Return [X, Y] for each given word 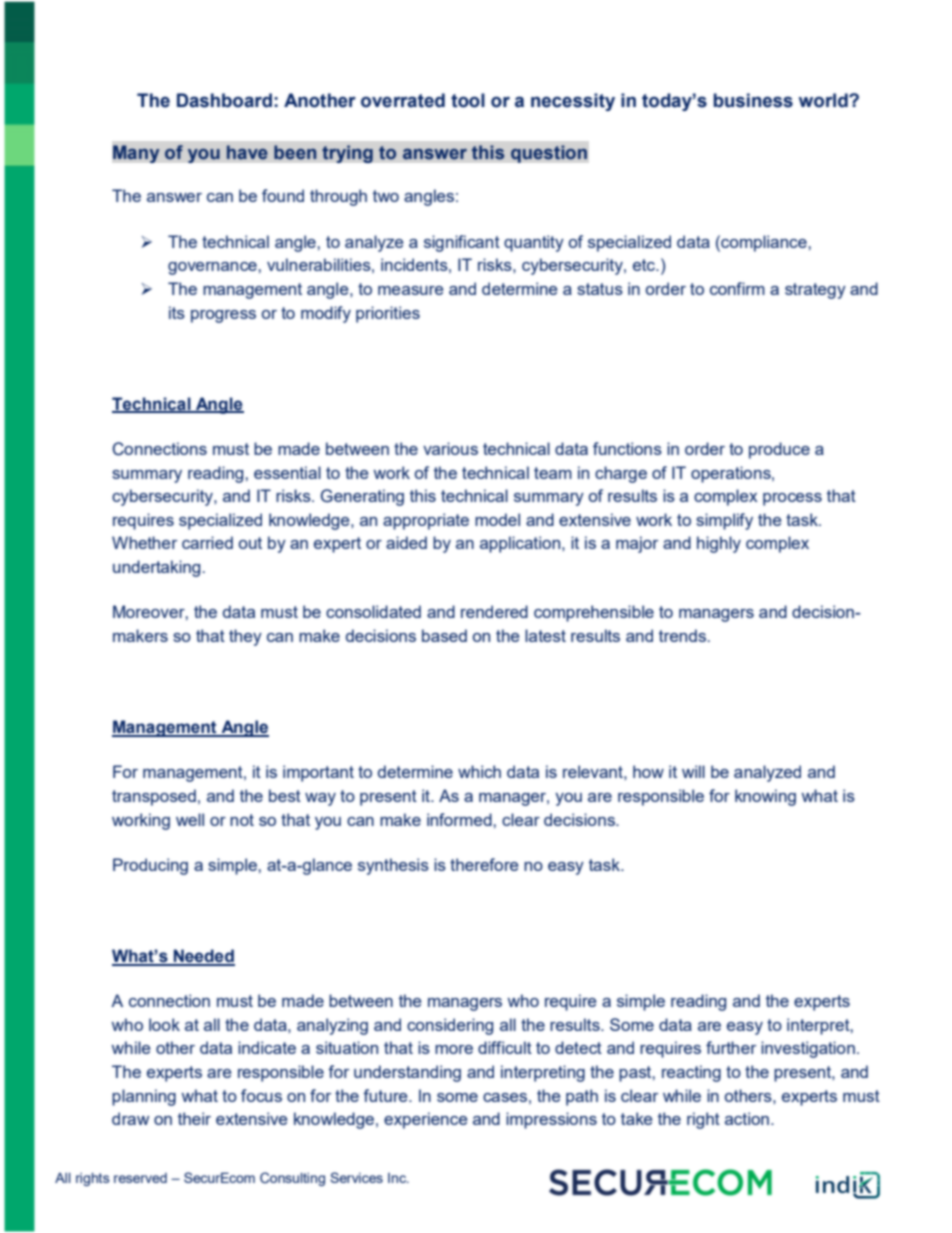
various [450, 448]
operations [732, 474]
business [753, 100]
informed [460, 819]
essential [287, 472]
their [194, 1118]
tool [468, 100]
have [247, 152]
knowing [765, 797]
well [190, 819]
